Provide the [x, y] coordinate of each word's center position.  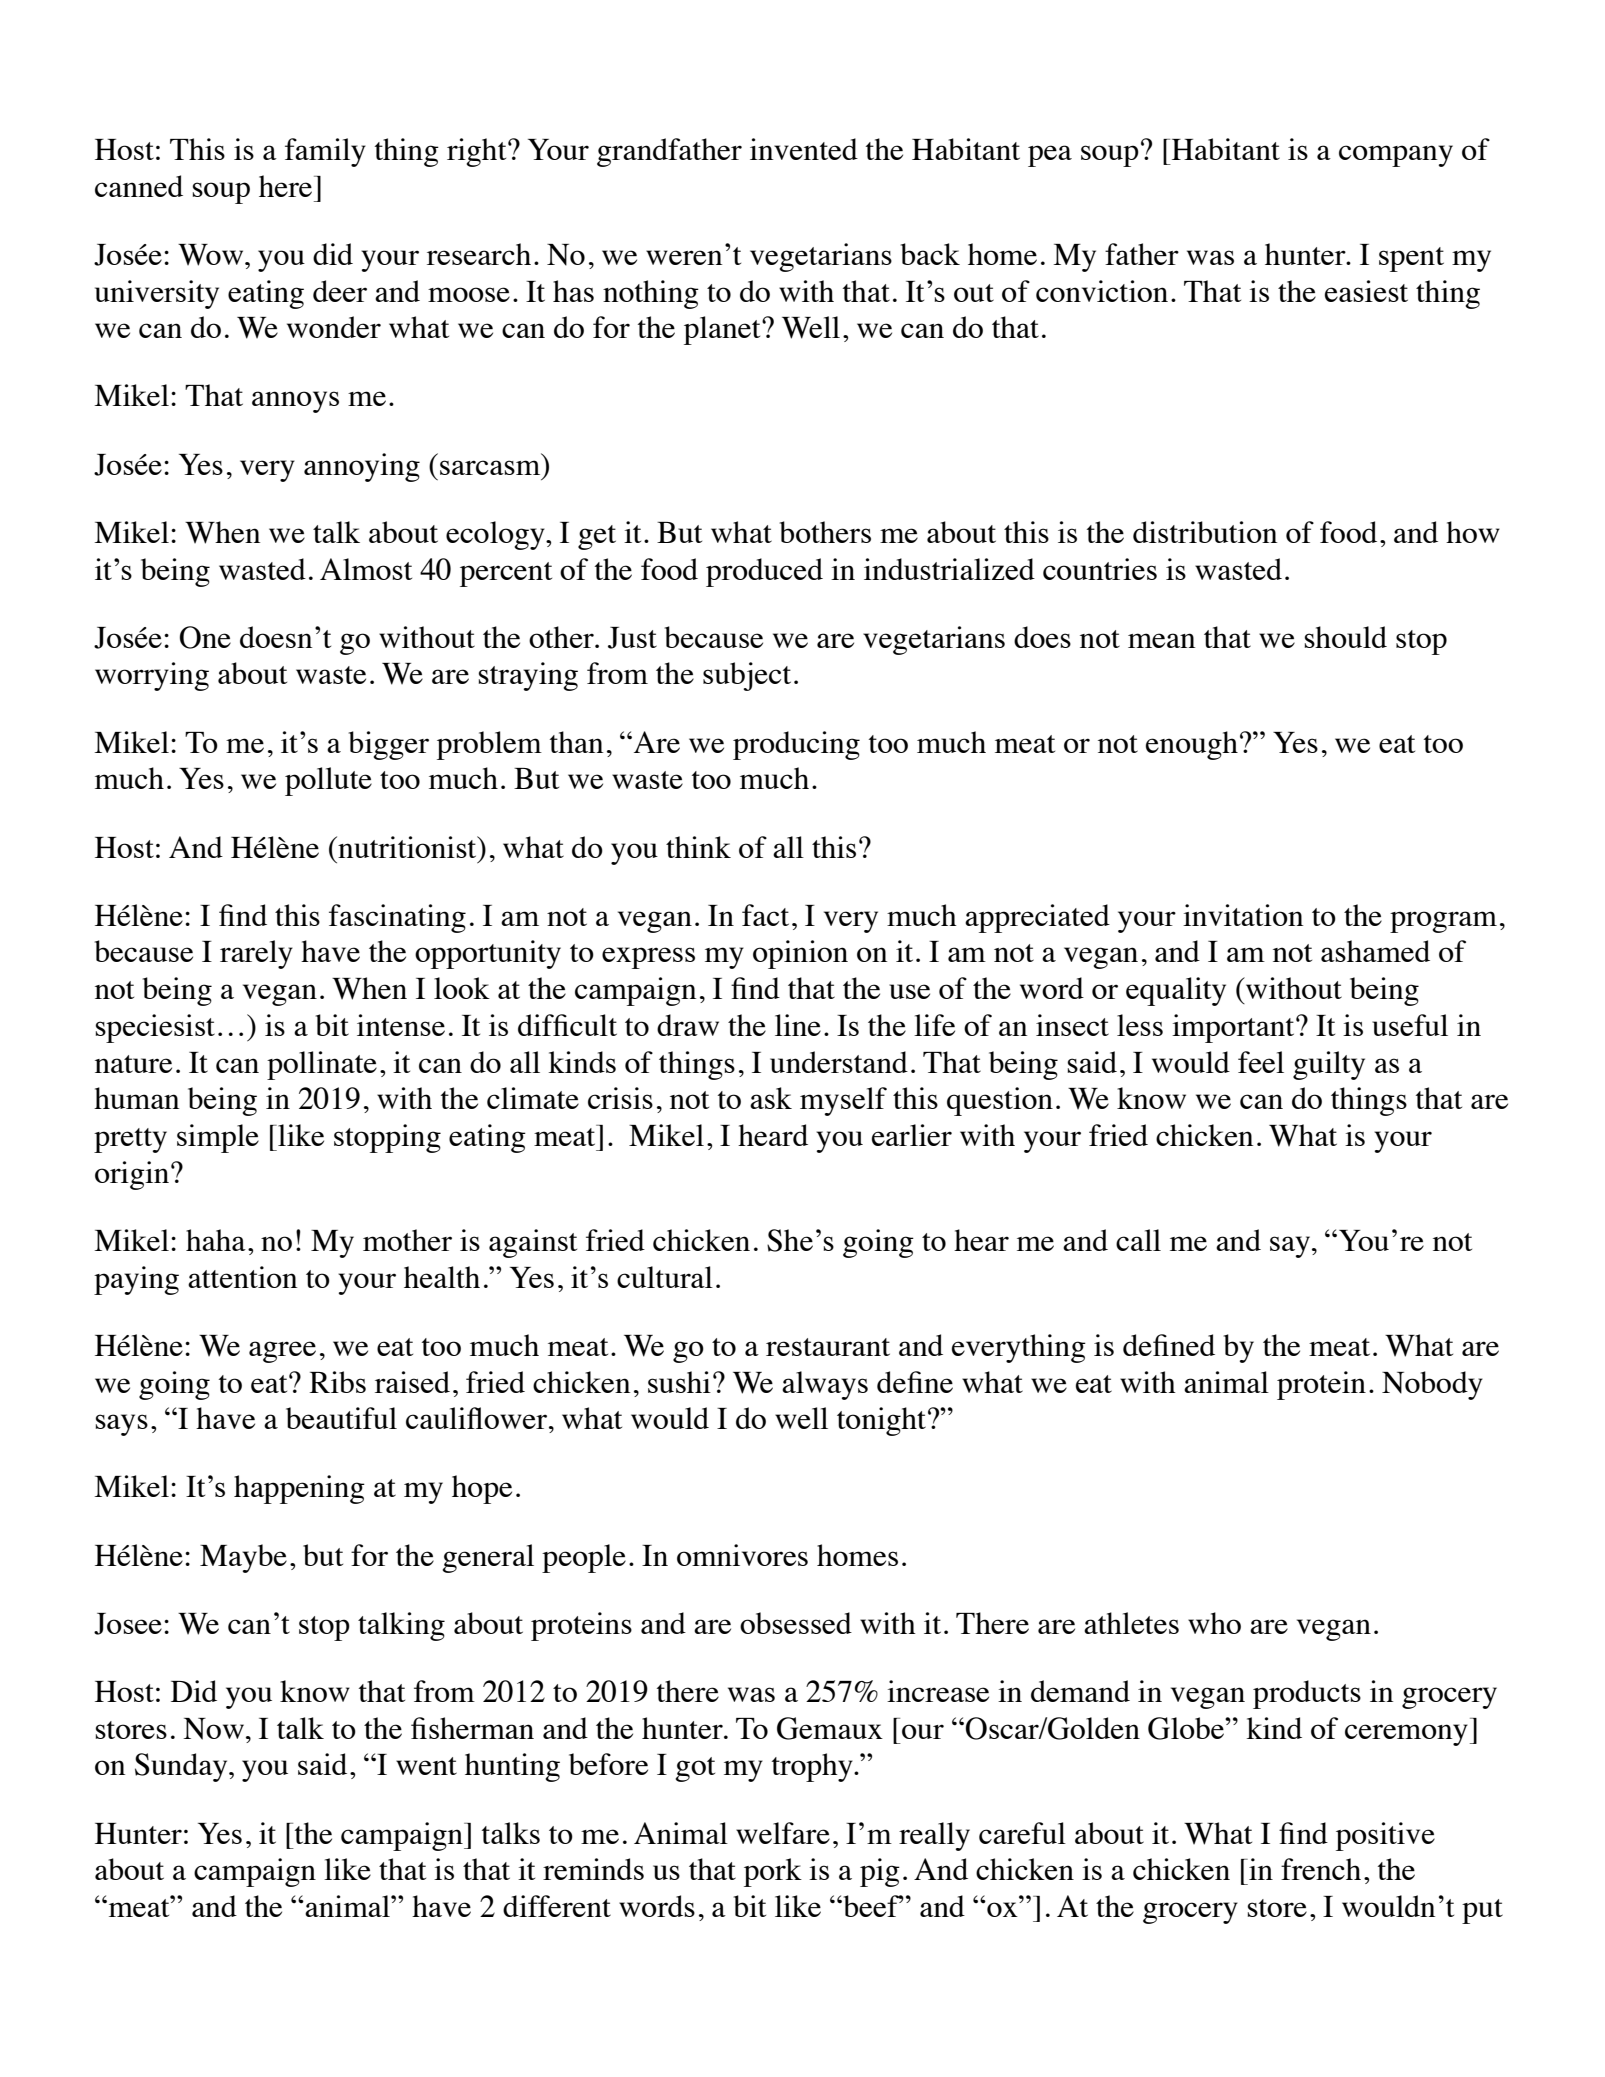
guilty [1329, 1065]
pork [773, 1872]
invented [804, 149]
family [325, 152]
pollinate [322, 1065]
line [798, 1025]
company [1396, 156]
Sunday [182, 1767]
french [1321, 1869]
